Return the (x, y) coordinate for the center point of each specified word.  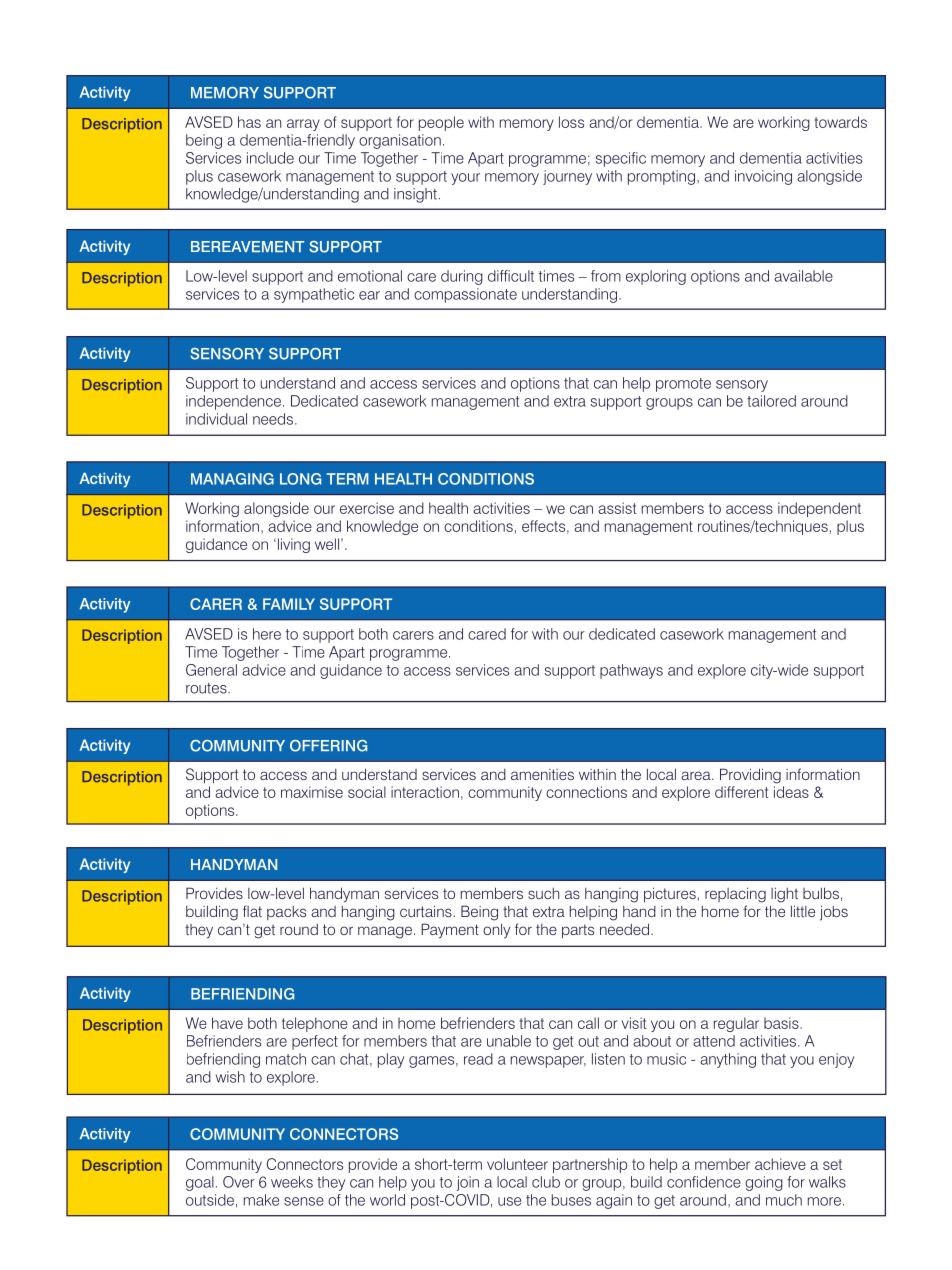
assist (617, 508)
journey (567, 177)
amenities (542, 774)
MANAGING (232, 479)
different (741, 792)
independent (819, 509)
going (764, 1183)
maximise (312, 792)
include (270, 158)
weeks (292, 1182)
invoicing (763, 177)
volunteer (517, 1164)
